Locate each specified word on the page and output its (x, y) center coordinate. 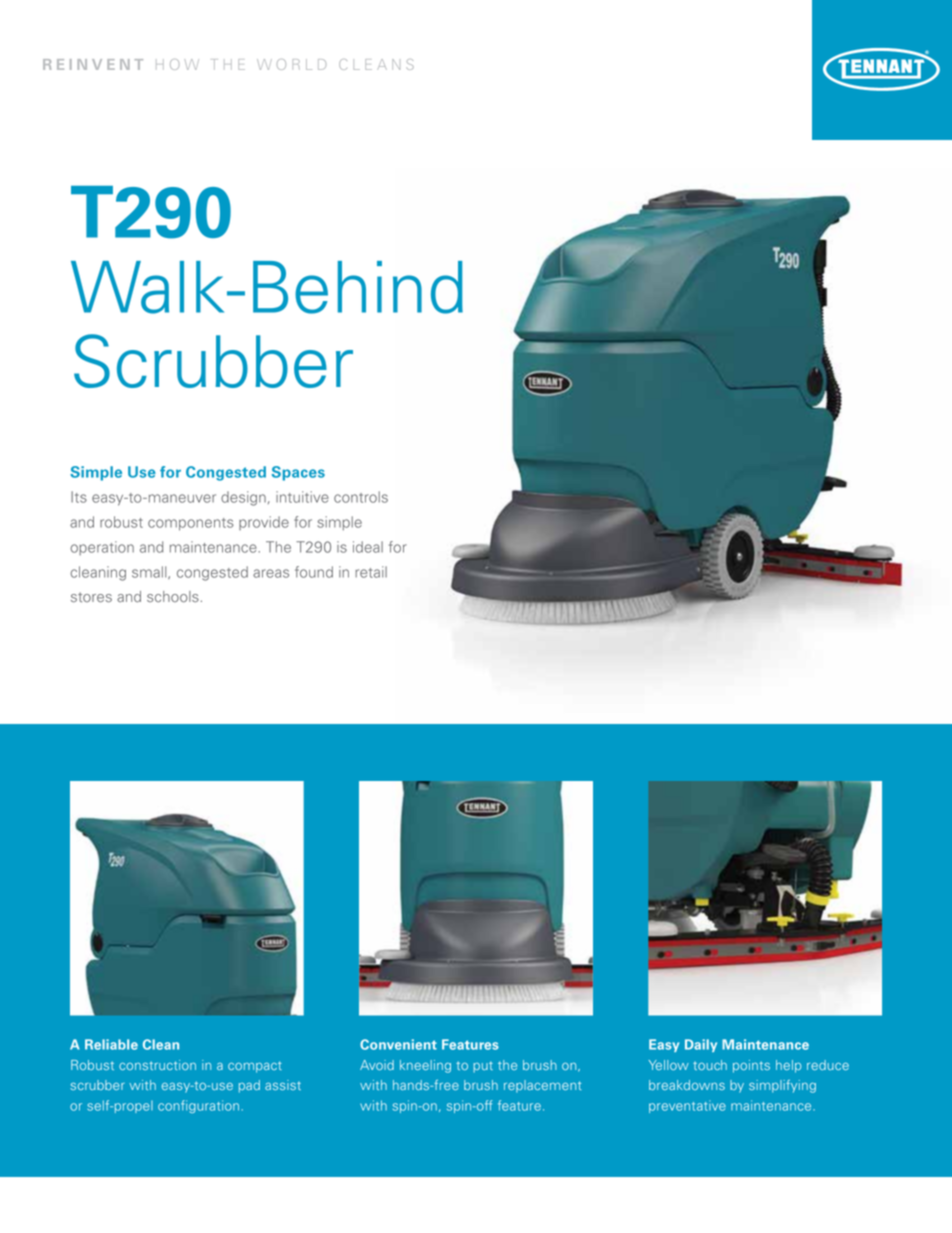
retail (371, 572)
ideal (368, 547)
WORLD (291, 64)
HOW (177, 64)
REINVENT (93, 64)
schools (173, 596)
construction (157, 1065)
